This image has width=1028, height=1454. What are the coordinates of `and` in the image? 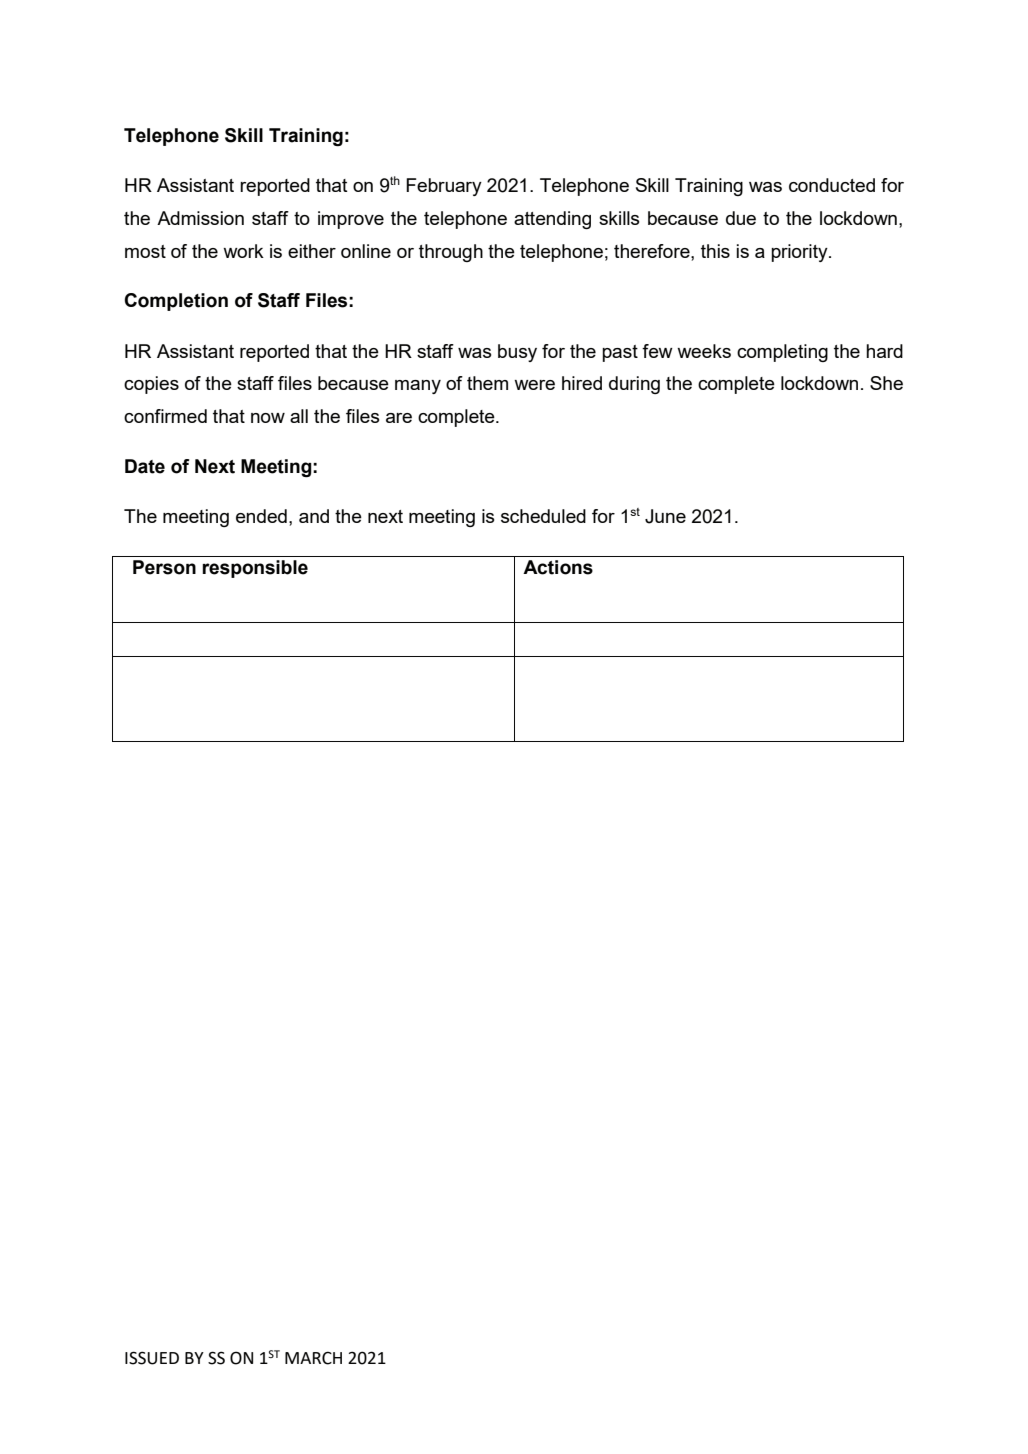 It's located at (314, 516).
